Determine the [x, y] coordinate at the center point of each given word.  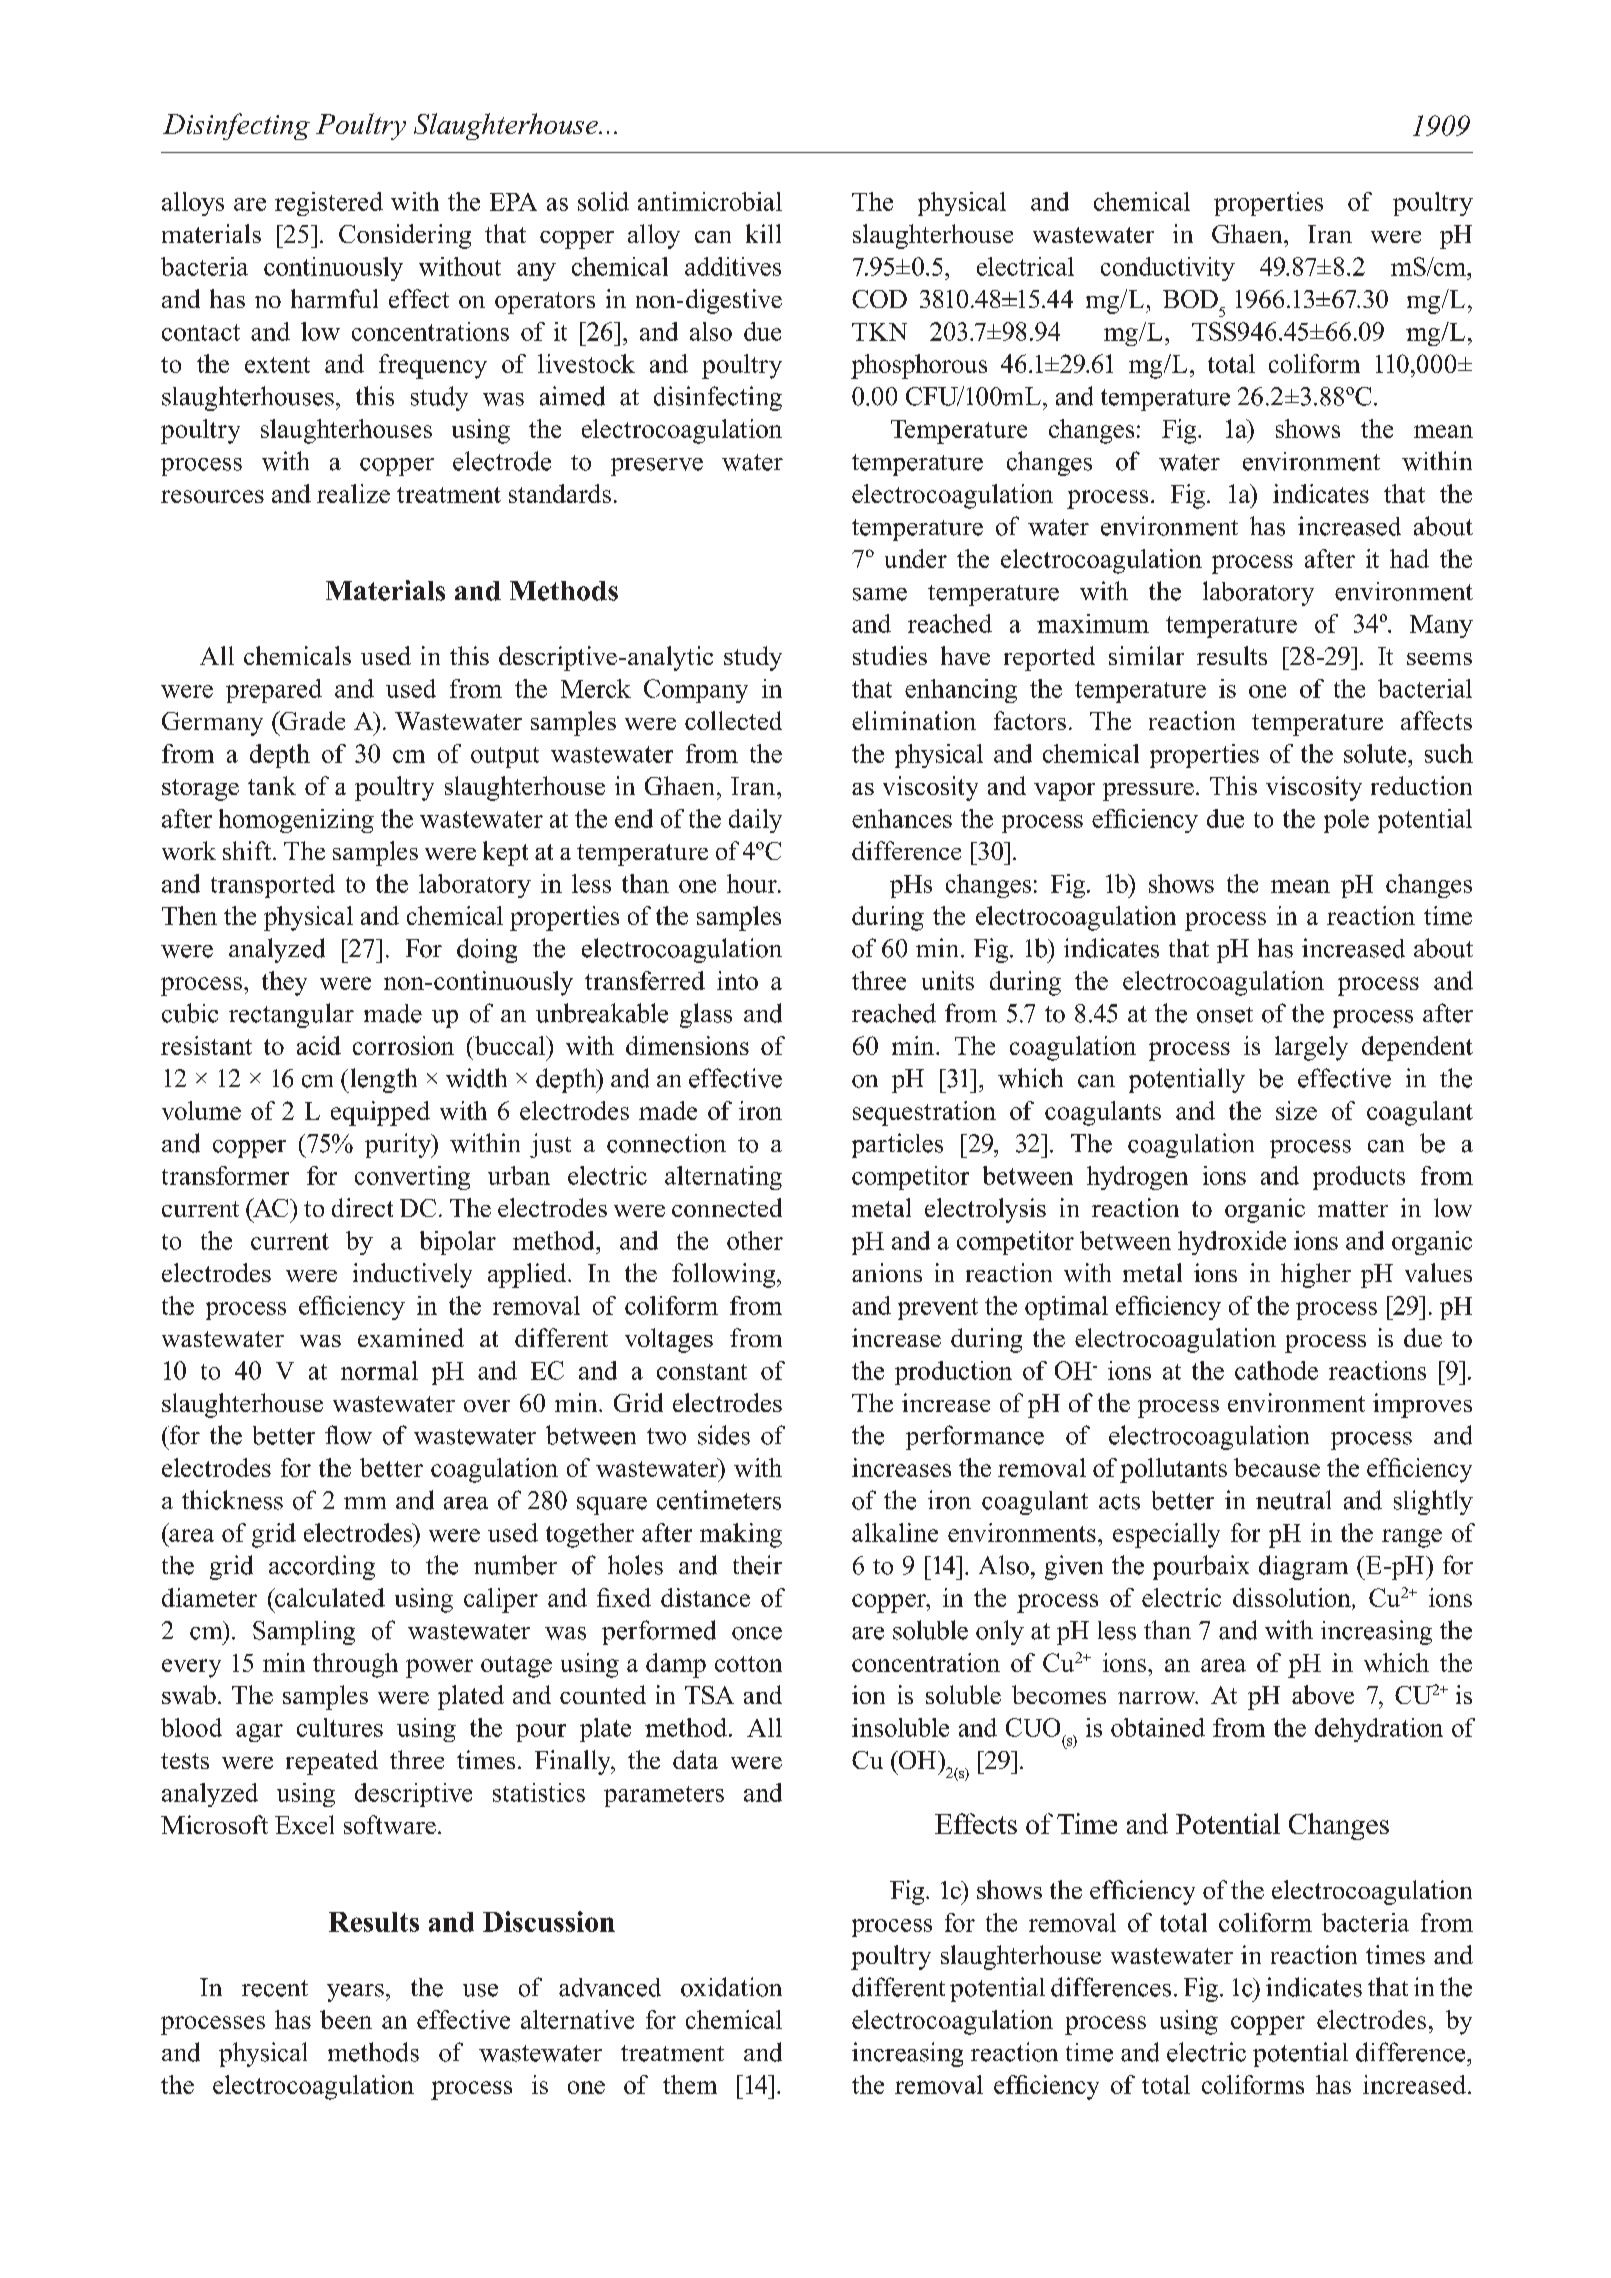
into [737, 980]
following [725, 1275]
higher [1316, 1275]
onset [1225, 1015]
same [880, 594]
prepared [274, 691]
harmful [334, 298]
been [346, 2019]
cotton [748, 1664]
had [1409, 558]
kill [763, 233]
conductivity [1168, 269]
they [284, 983]
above [1323, 1694]
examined [411, 1337]
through [355, 1665]
